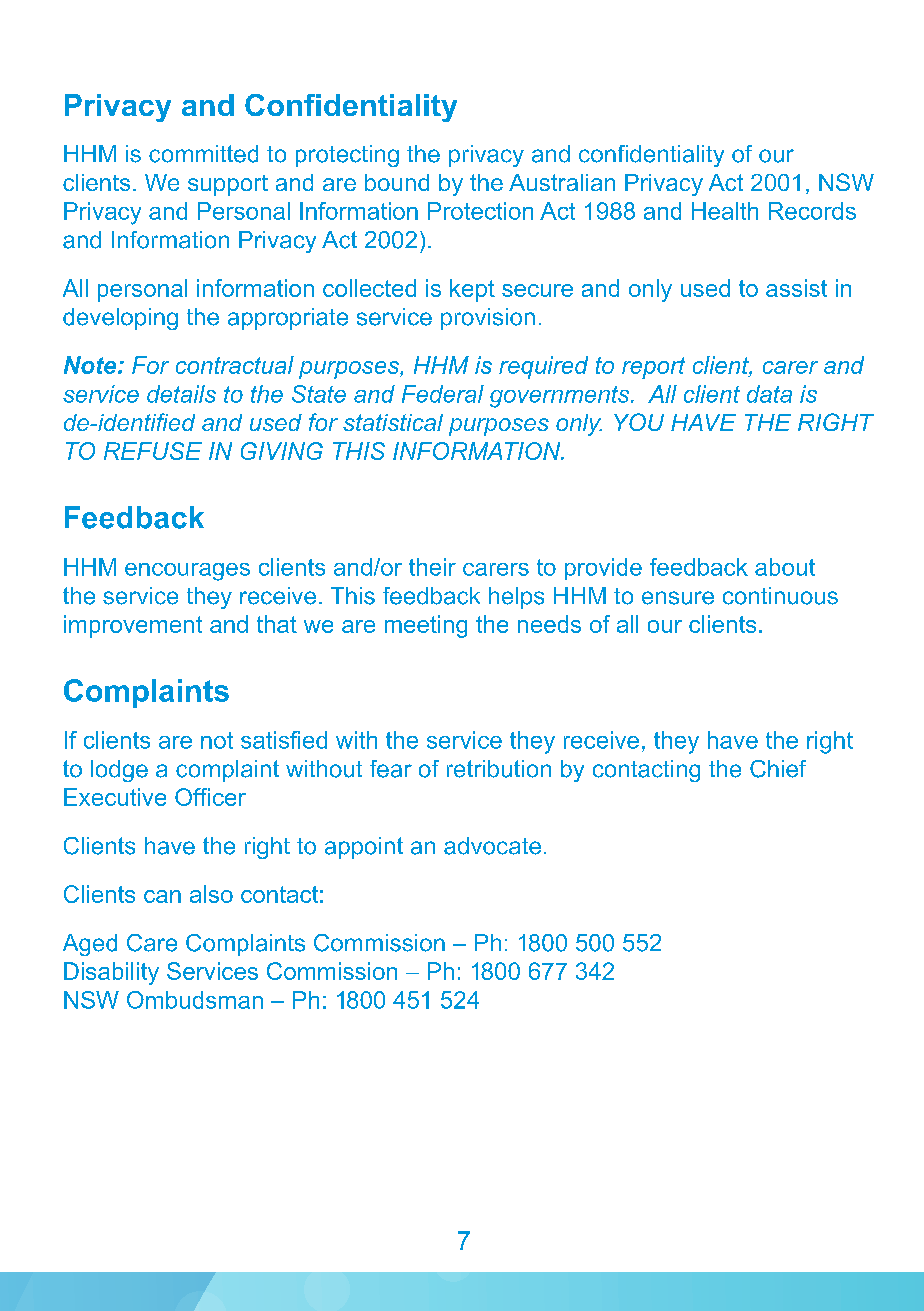 The height and width of the image is (1311, 924). Describe the element at coordinates (488, 319) in the image. I see `provision` at that location.
